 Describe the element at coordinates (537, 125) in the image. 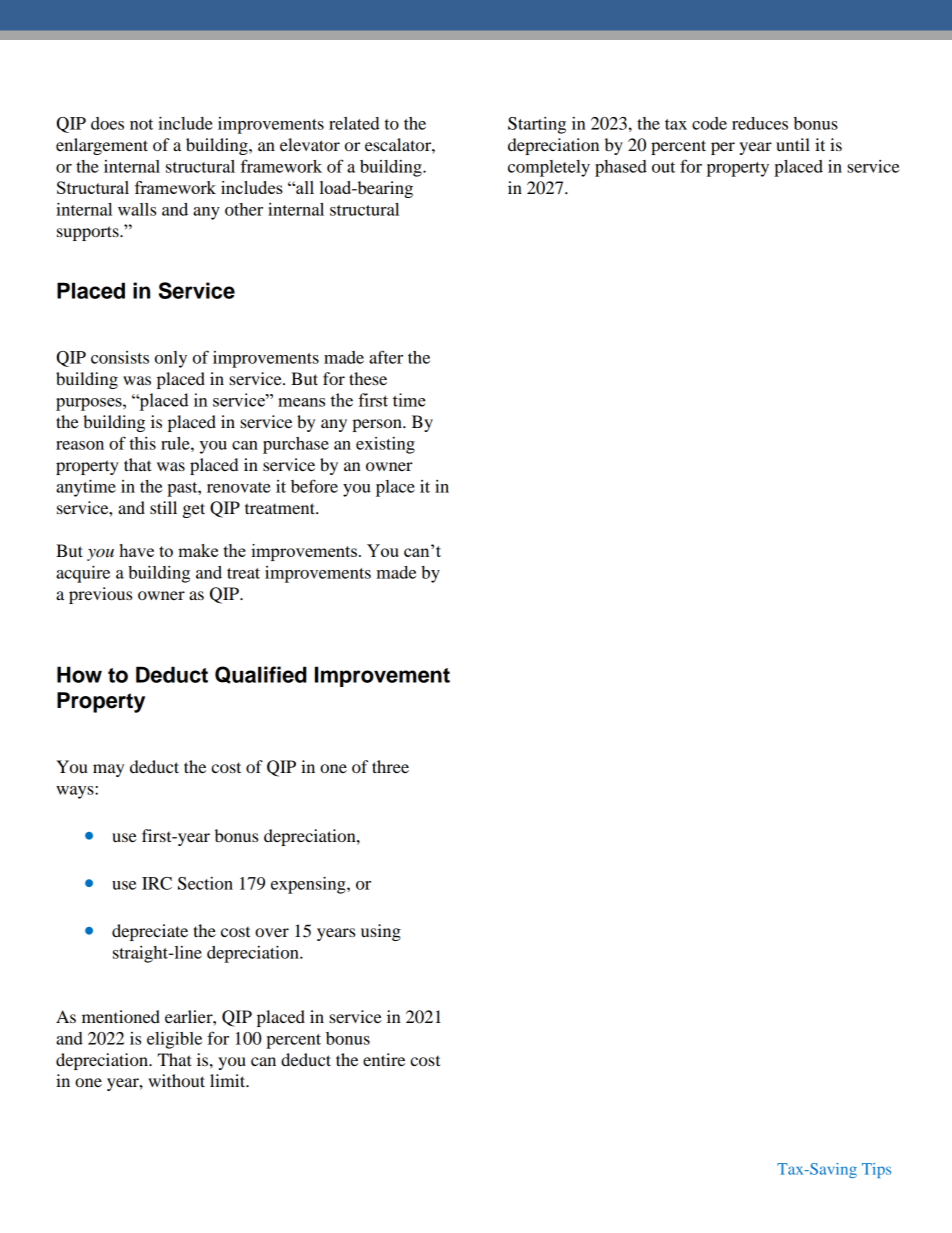

I see `Starting` at that location.
